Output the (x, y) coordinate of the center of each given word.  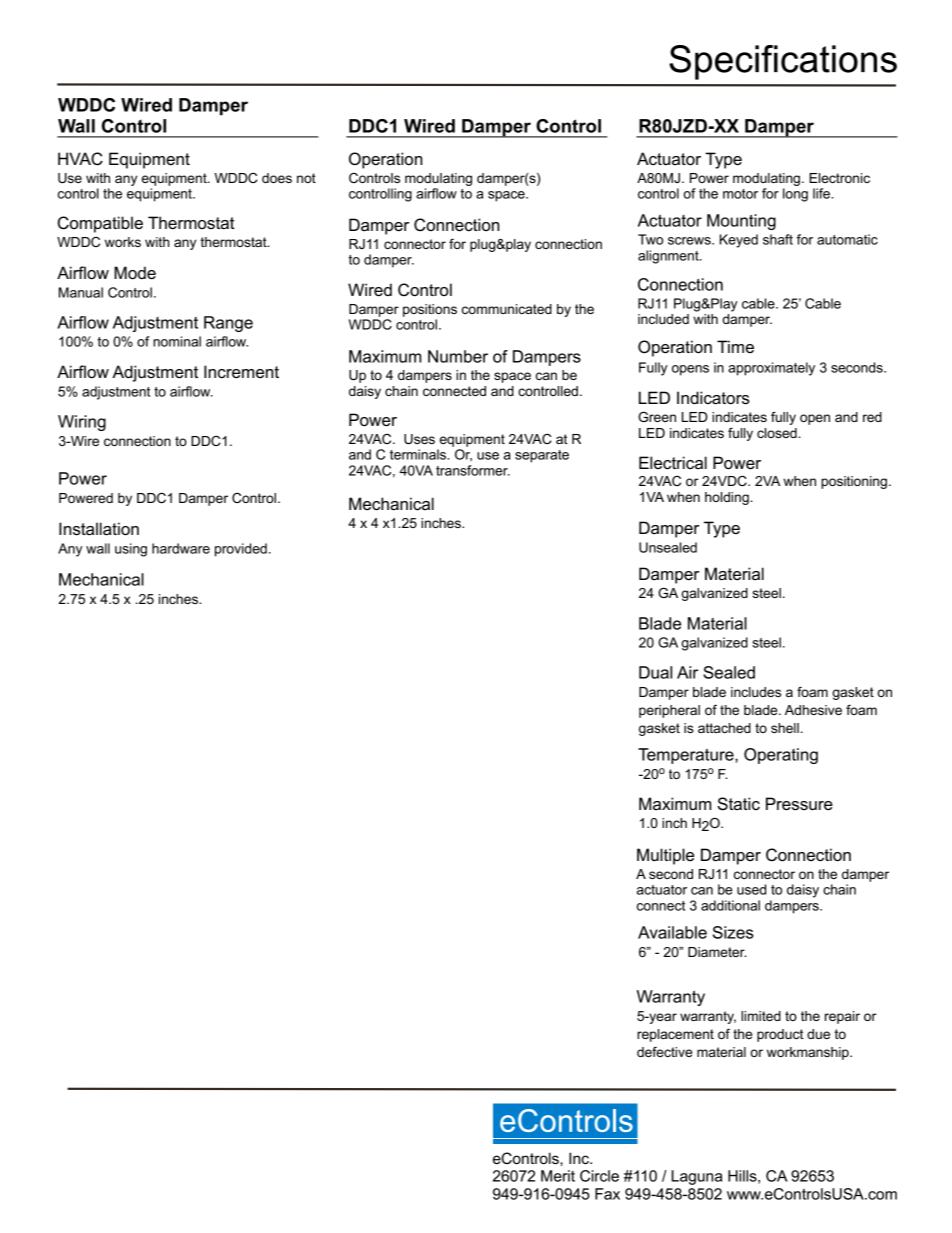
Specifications (783, 62)
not (306, 178)
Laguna (696, 1177)
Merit (558, 1176)
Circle (599, 1176)
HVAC (80, 159)
